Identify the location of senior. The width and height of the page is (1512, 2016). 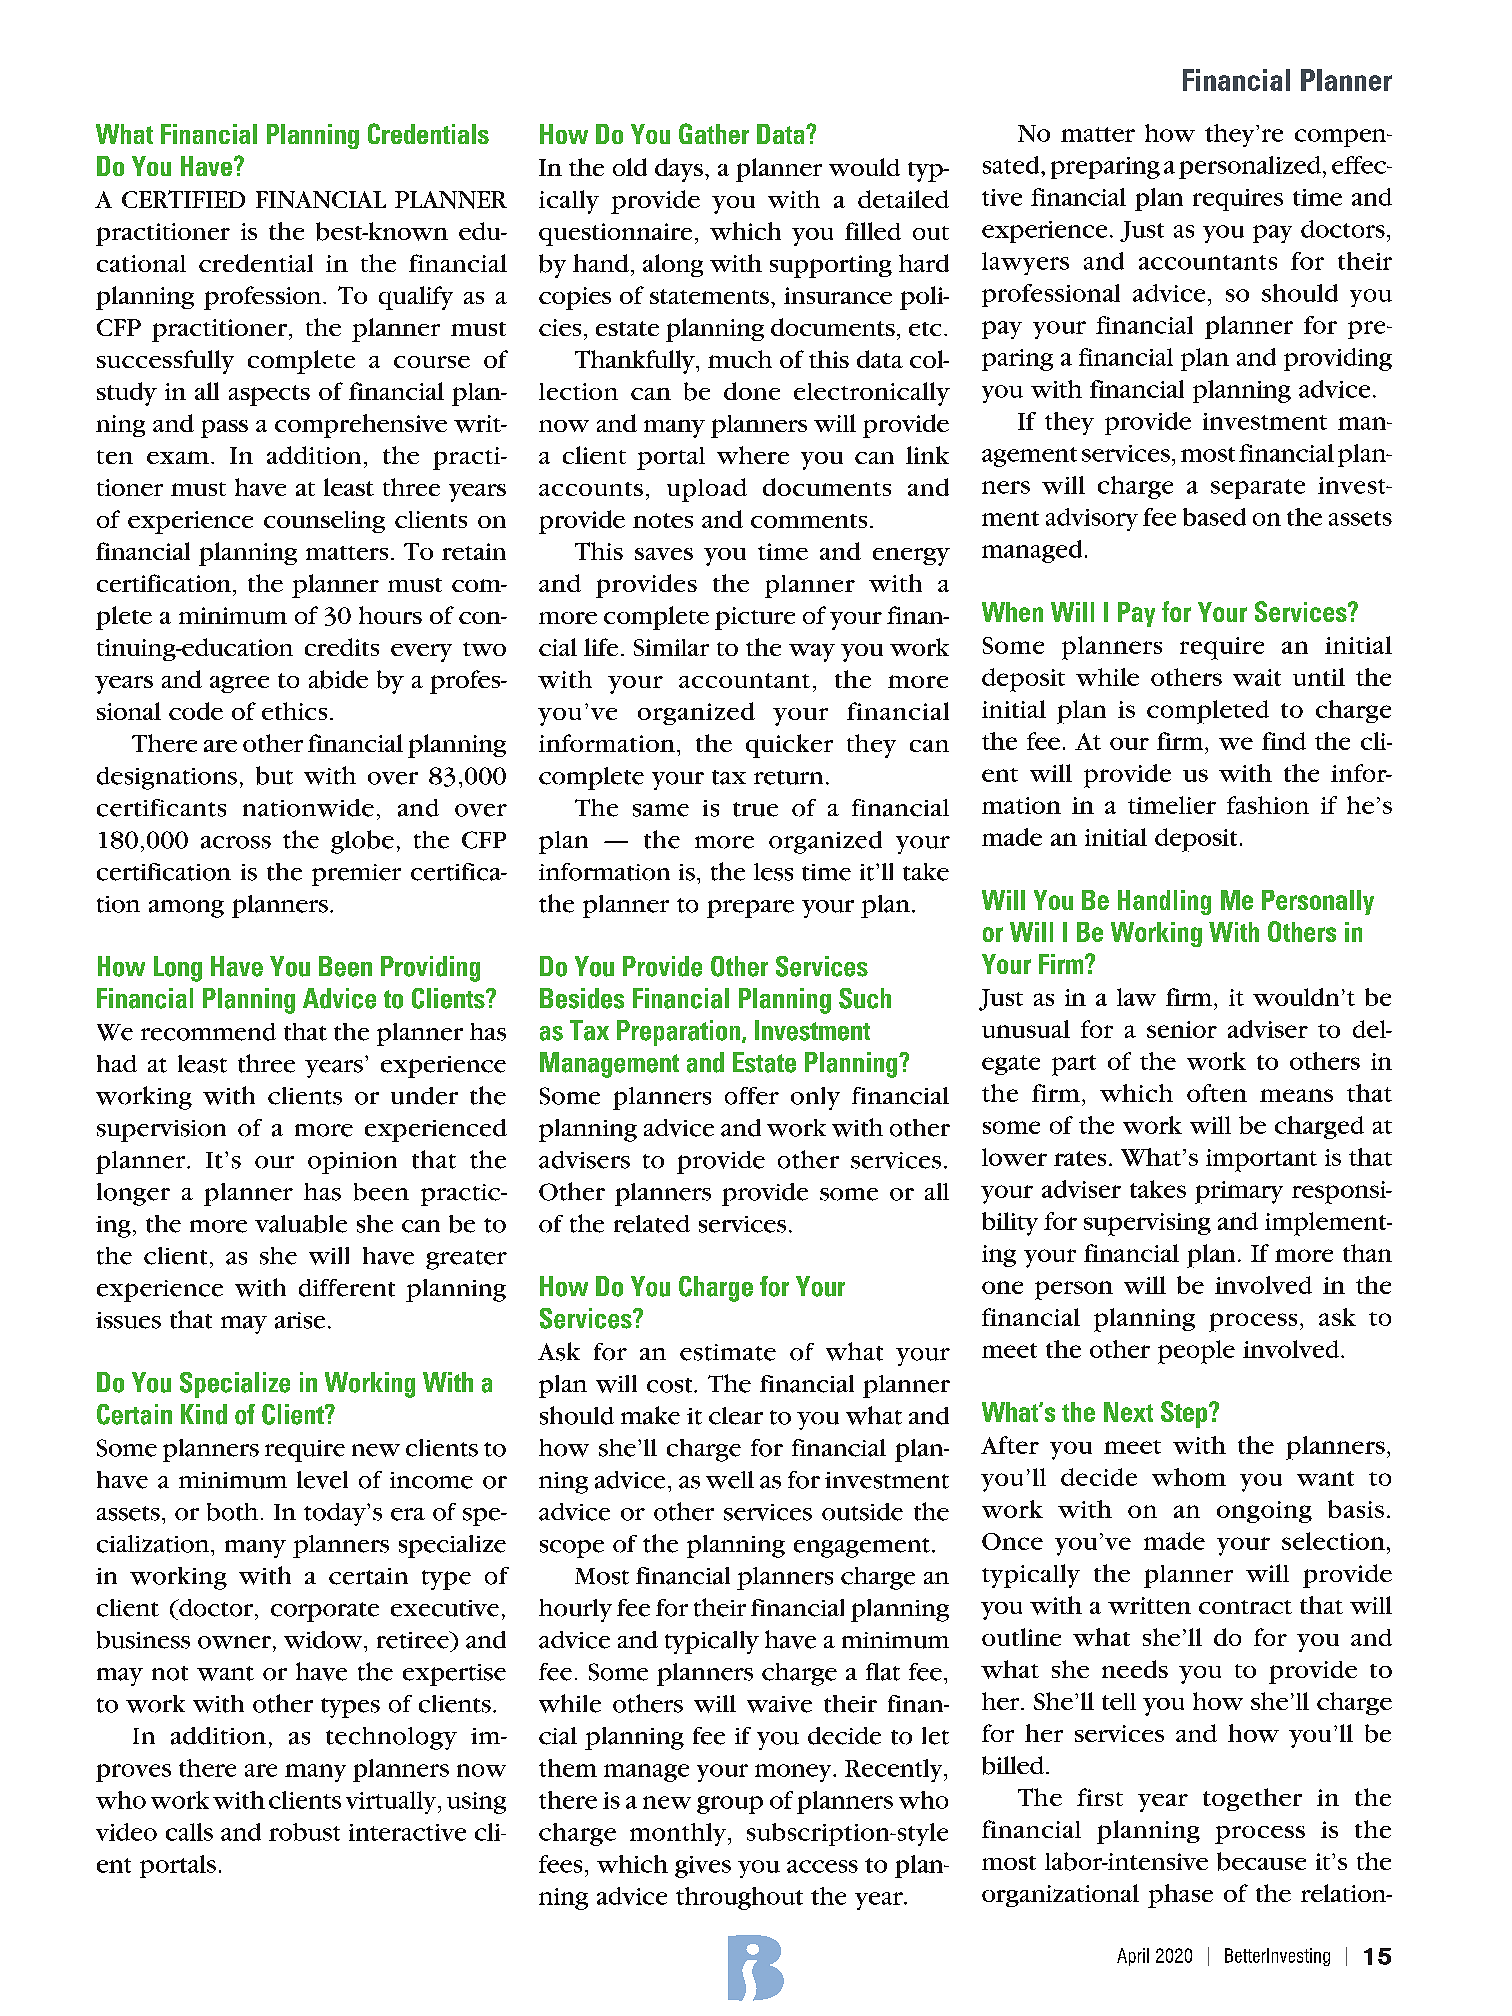
(1182, 1029).
